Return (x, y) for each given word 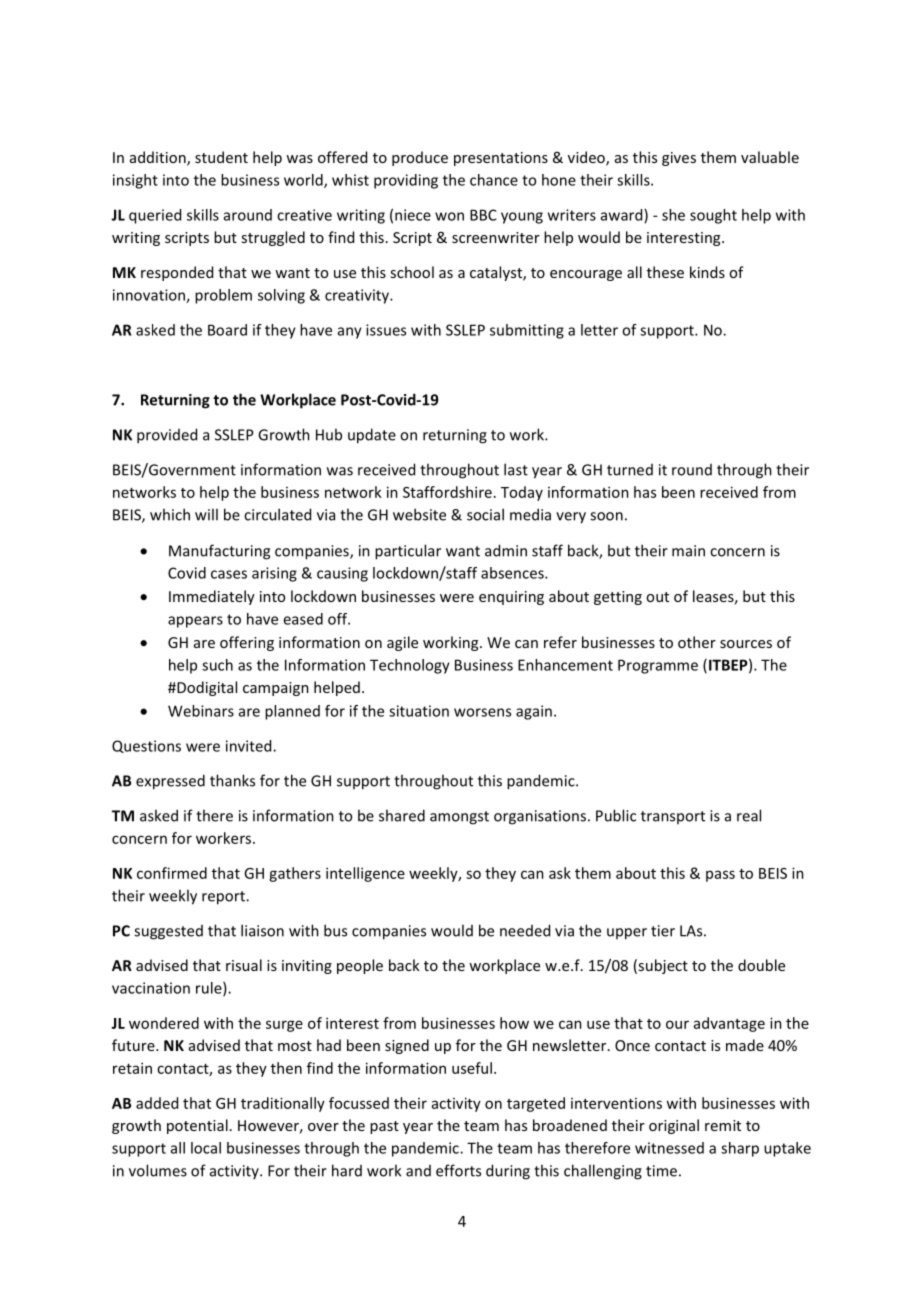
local (206, 1148)
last (516, 469)
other (697, 642)
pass (720, 876)
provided (167, 436)
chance (494, 180)
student (221, 157)
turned (630, 470)
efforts (458, 1170)
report (224, 898)
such (217, 665)
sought (713, 216)
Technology (410, 666)
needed (525, 930)
